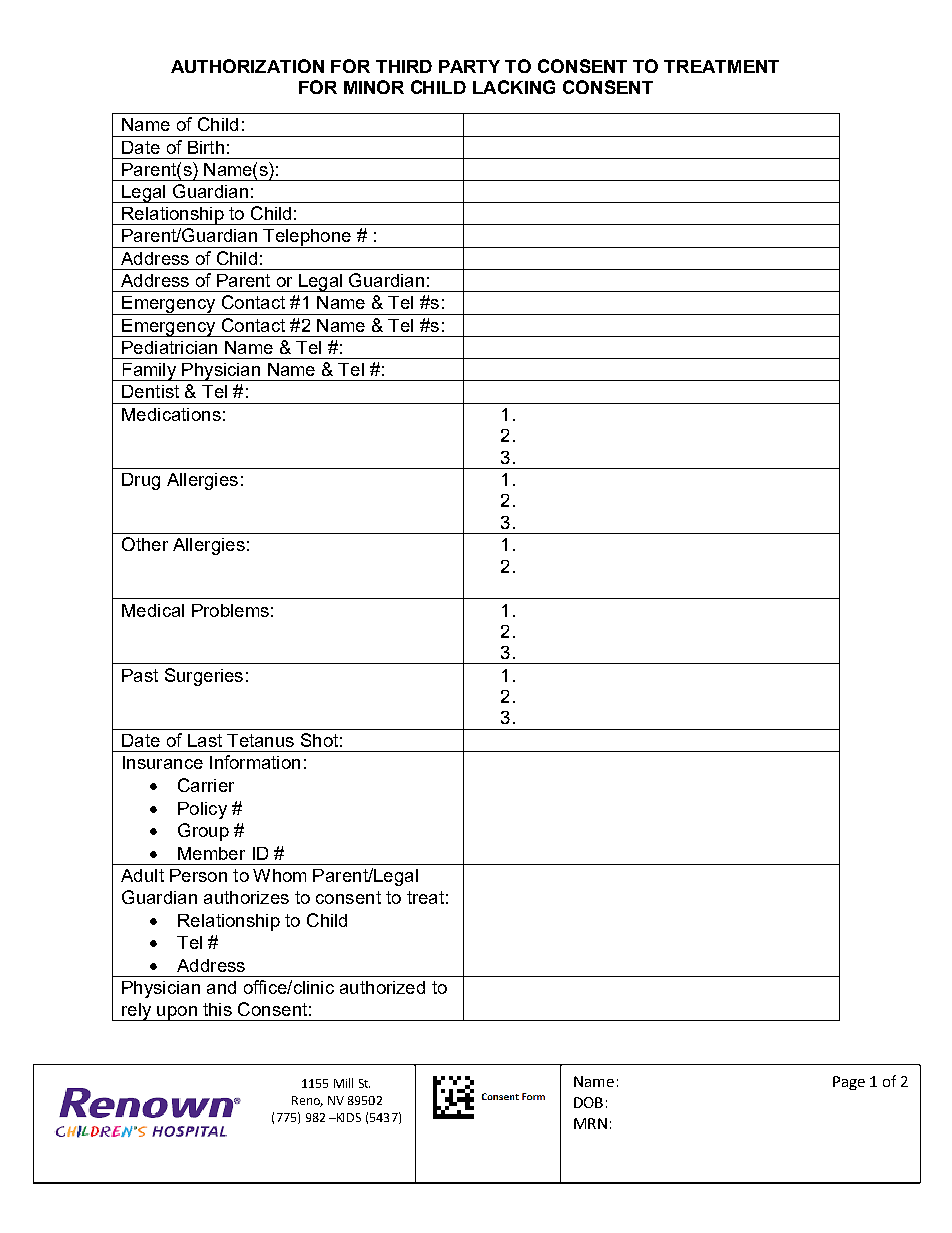 This document has width=952, height=1233. I want to click on MINOR, so click(374, 87).
